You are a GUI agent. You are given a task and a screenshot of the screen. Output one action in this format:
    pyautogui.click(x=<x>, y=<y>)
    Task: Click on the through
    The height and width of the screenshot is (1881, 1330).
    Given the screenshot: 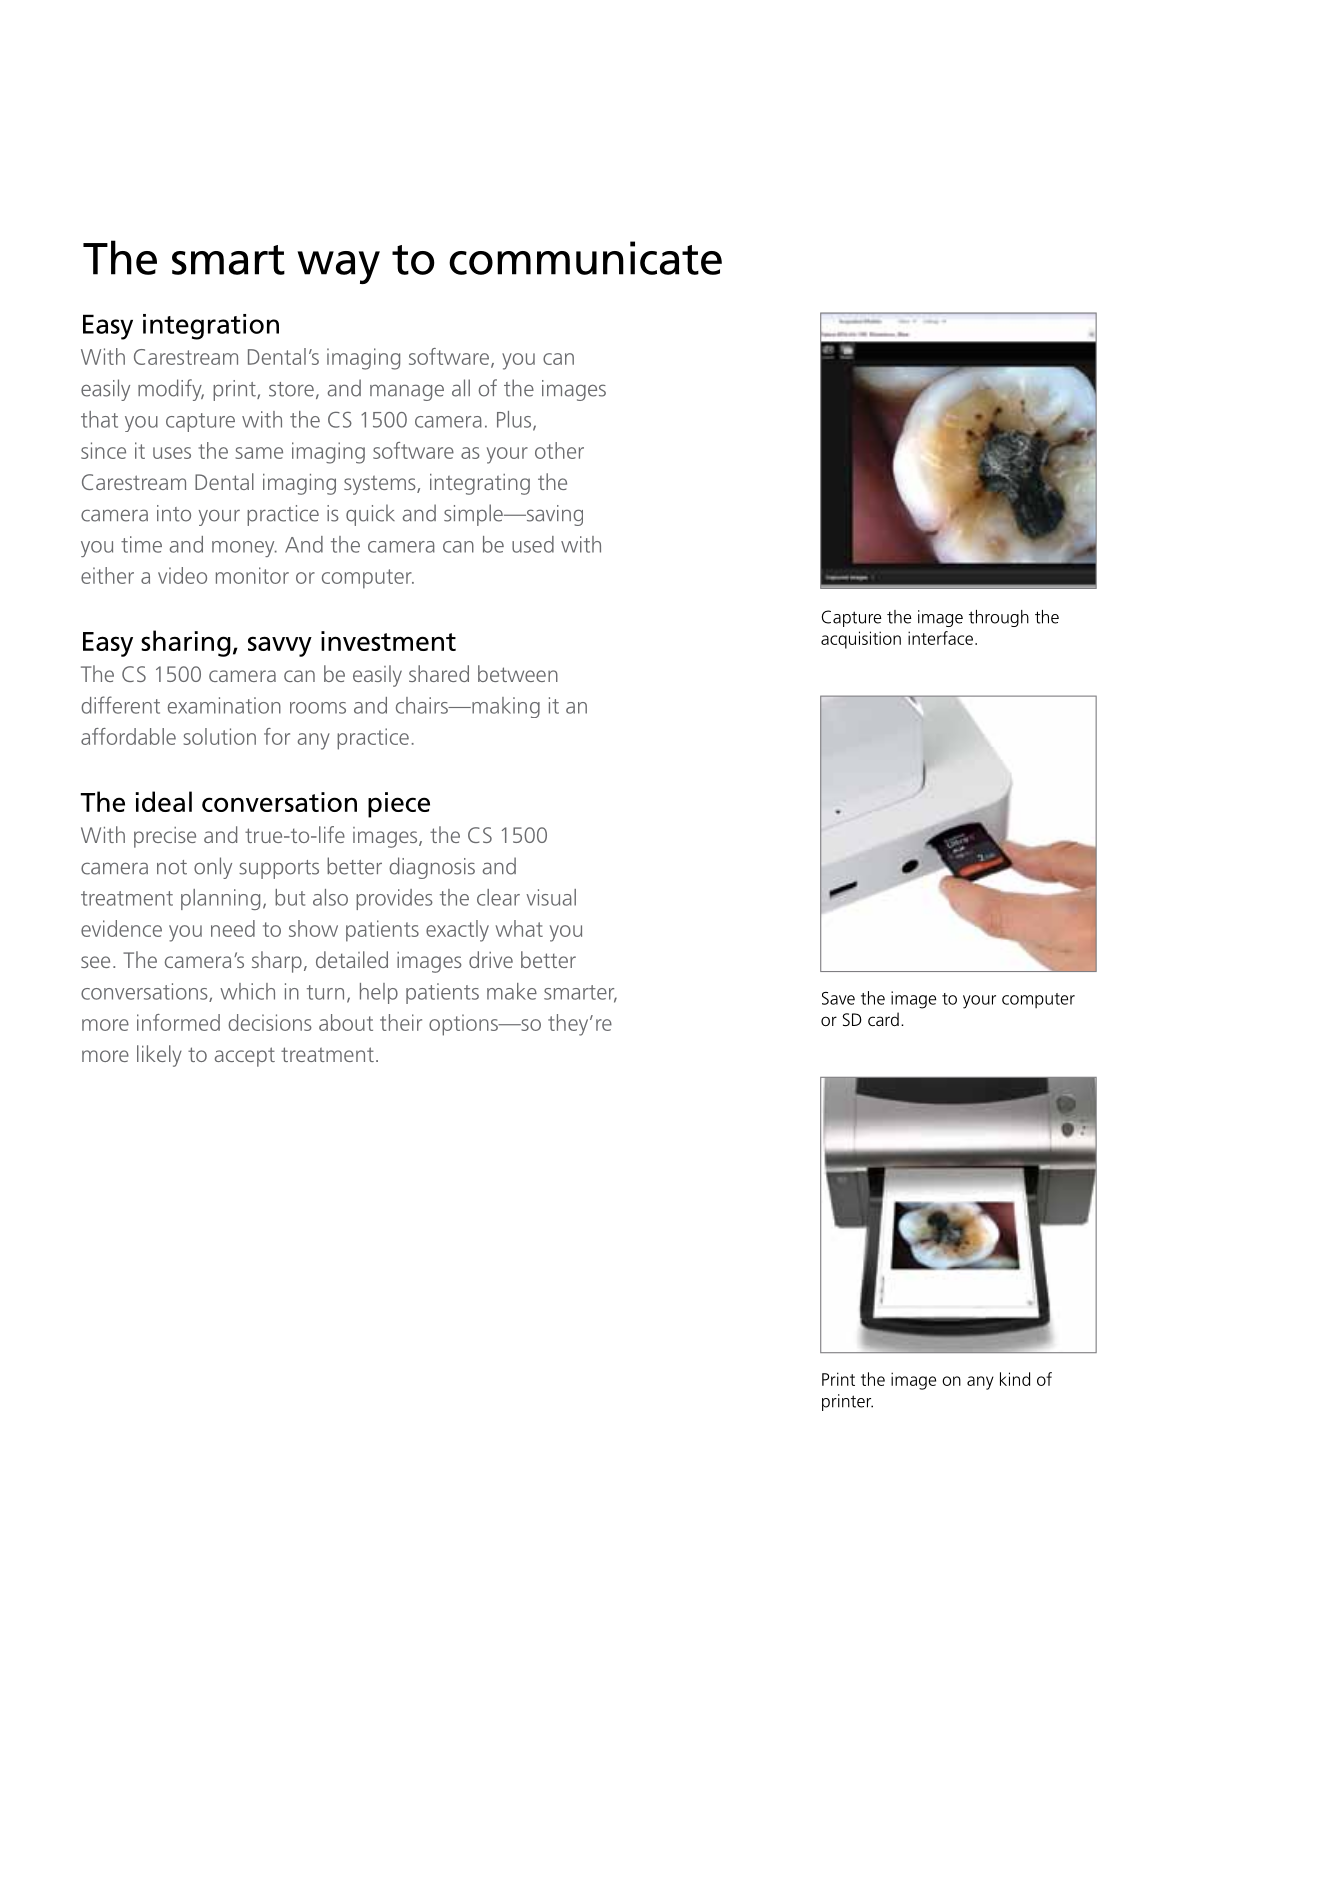 What is the action you would take?
    pyautogui.click(x=999, y=618)
